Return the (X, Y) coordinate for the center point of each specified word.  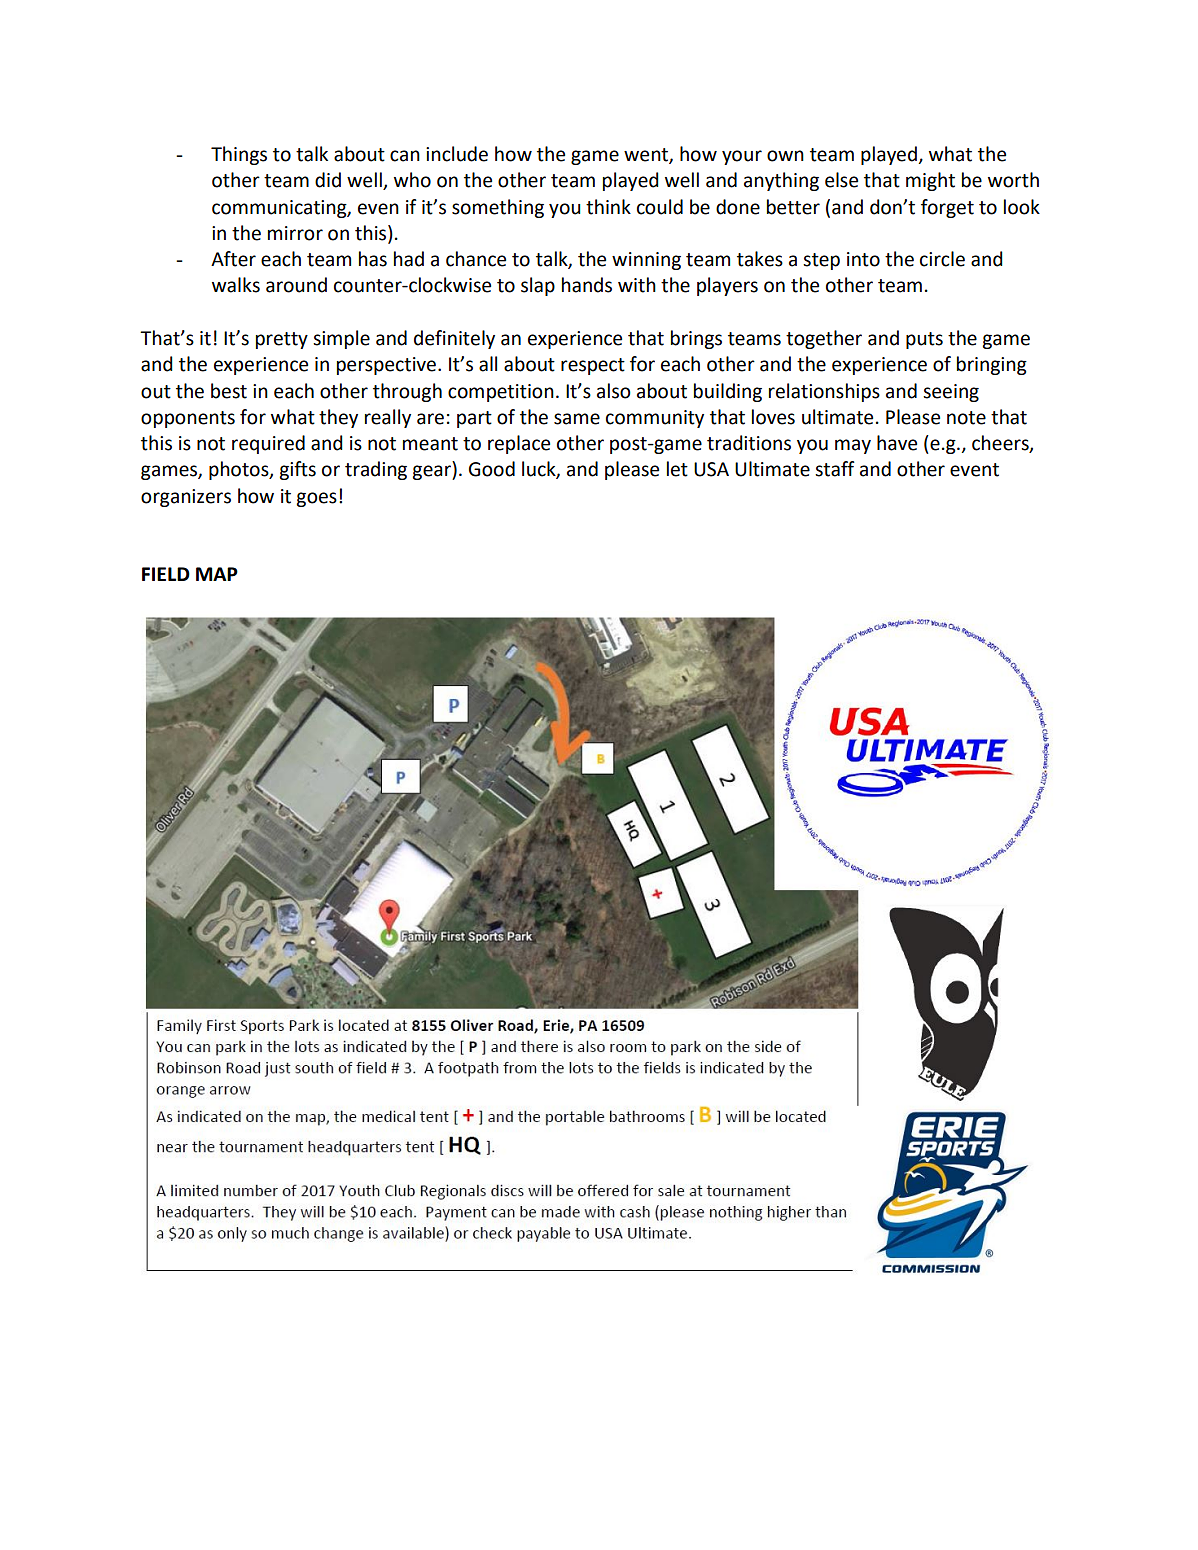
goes (316, 499)
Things (239, 155)
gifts (297, 470)
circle (942, 259)
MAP (217, 574)
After (233, 259)
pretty (282, 340)
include (457, 154)
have (897, 443)
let (677, 469)
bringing (992, 365)
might (930, 181)
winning (646, 261)
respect (593, 366)
